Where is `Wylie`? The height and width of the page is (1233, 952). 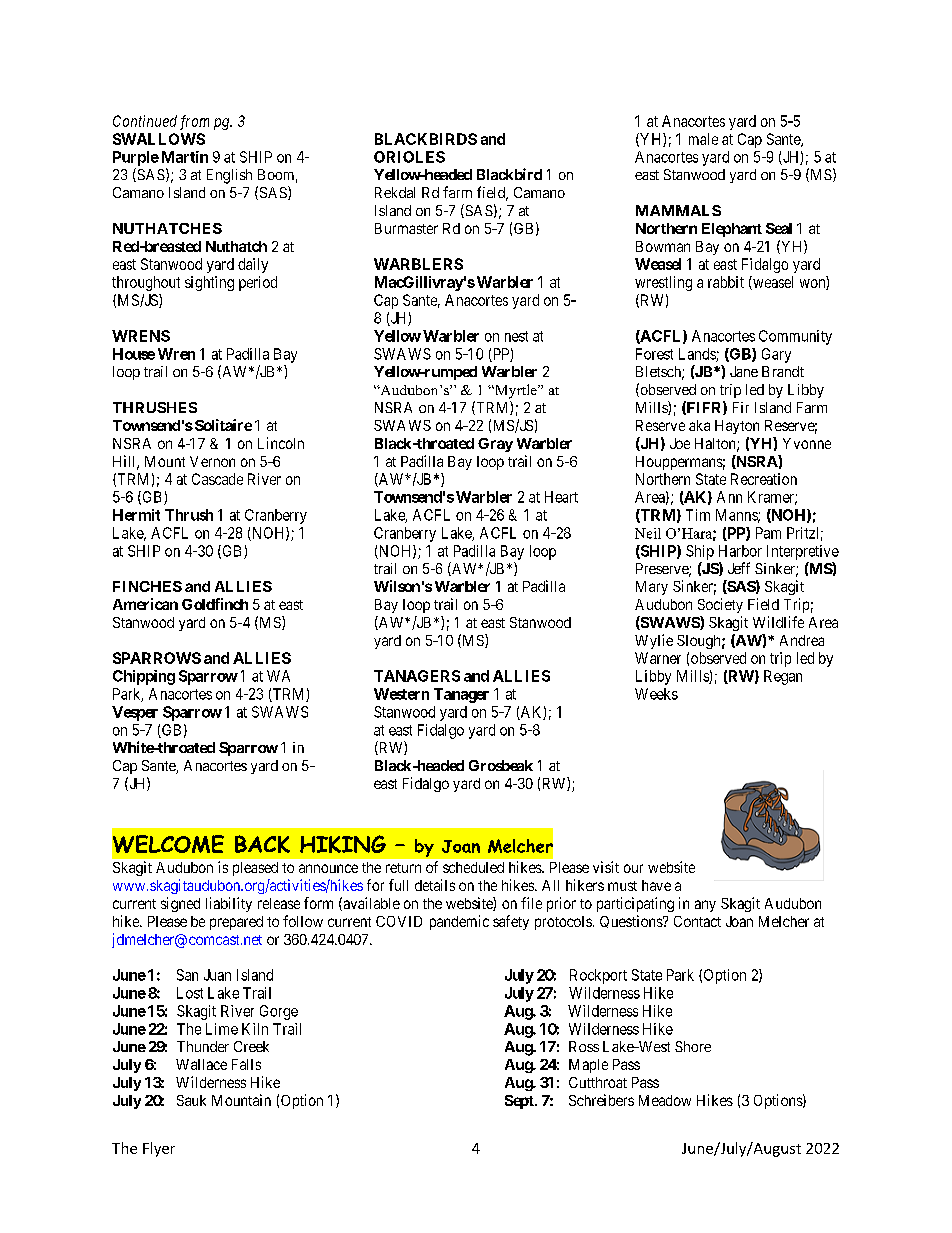 Wylie is located at coordinates (654, 641).
